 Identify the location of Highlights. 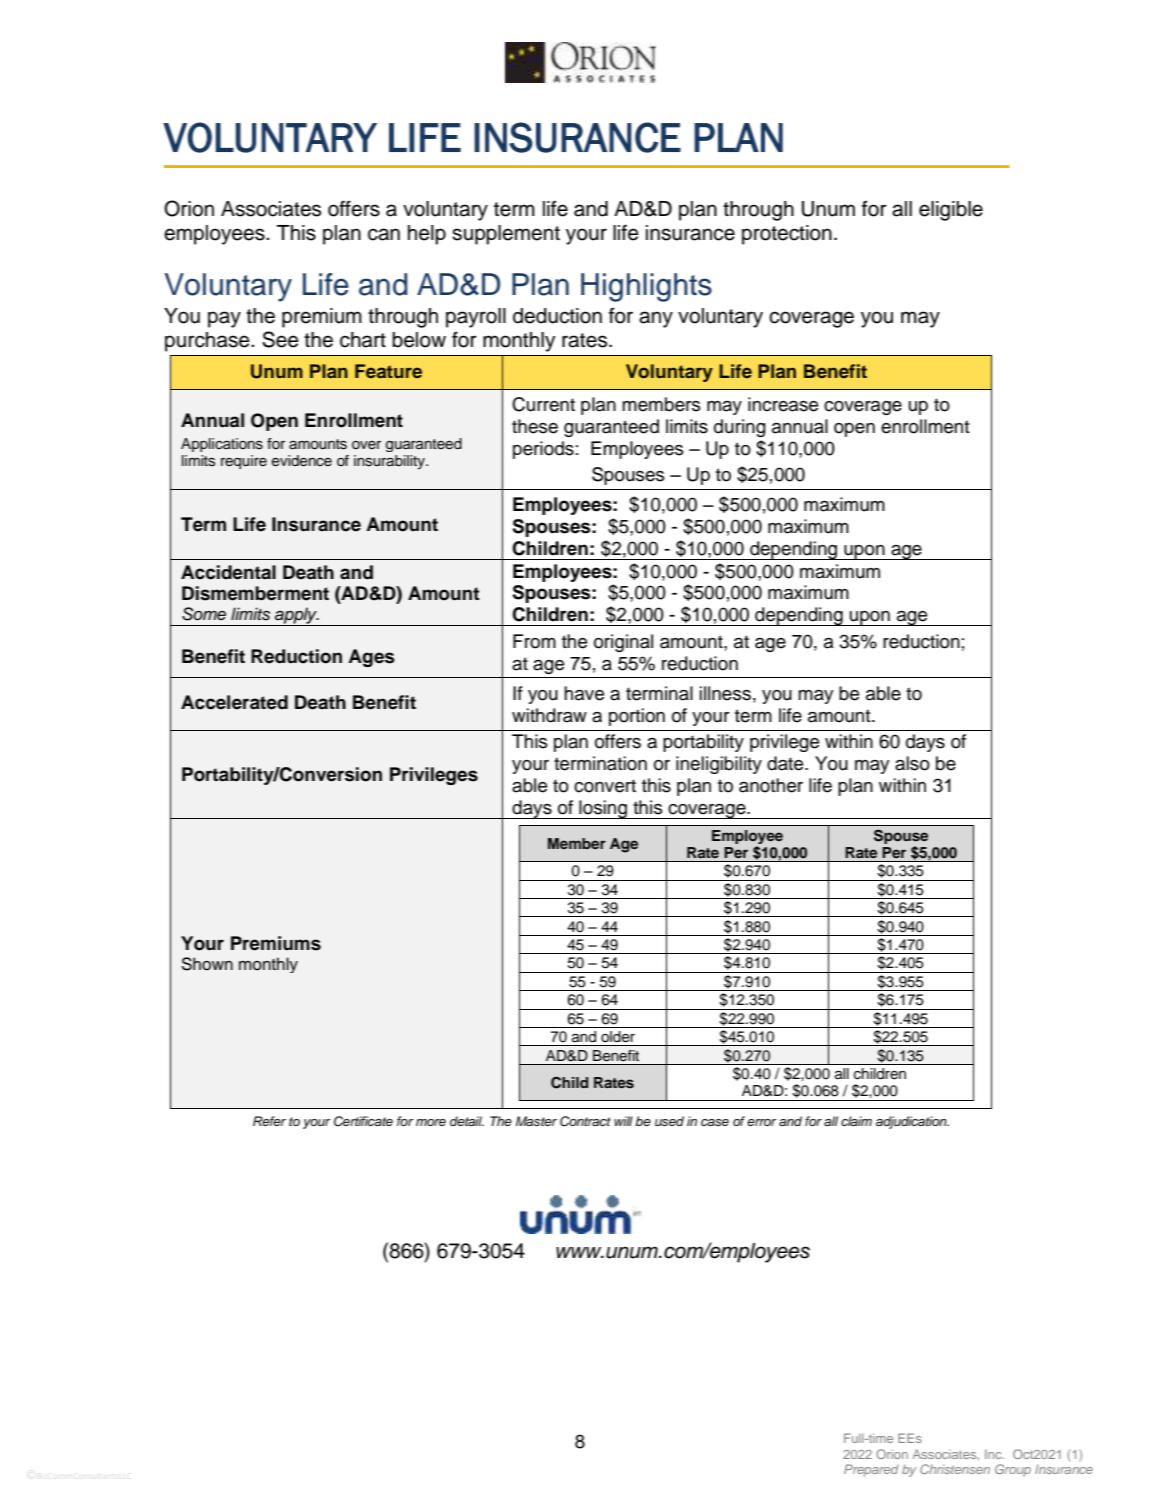
(646, 287).
